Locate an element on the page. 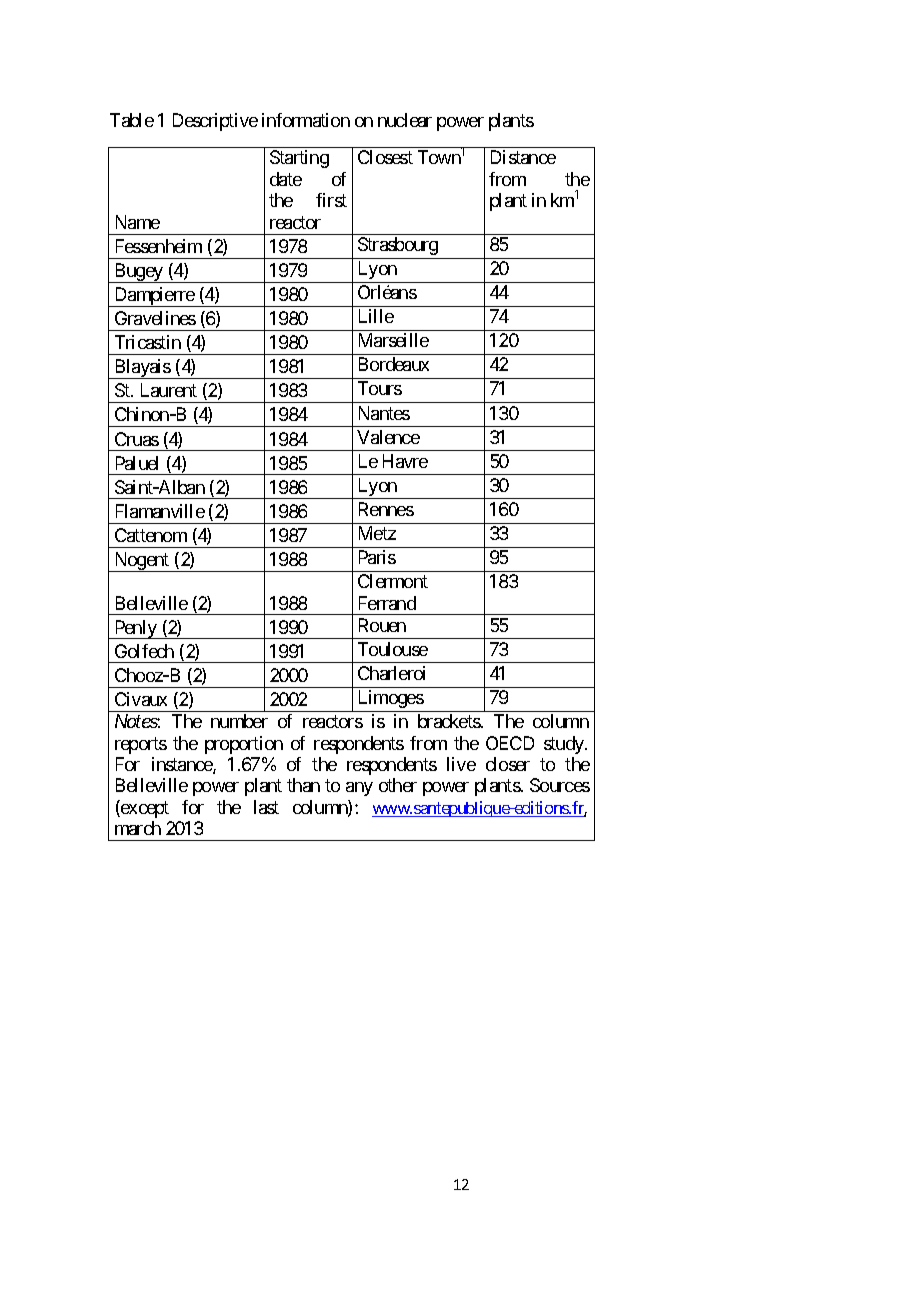 The width and height of the page is (924, 1308). Laurent is located at coordinates (169, 390).
